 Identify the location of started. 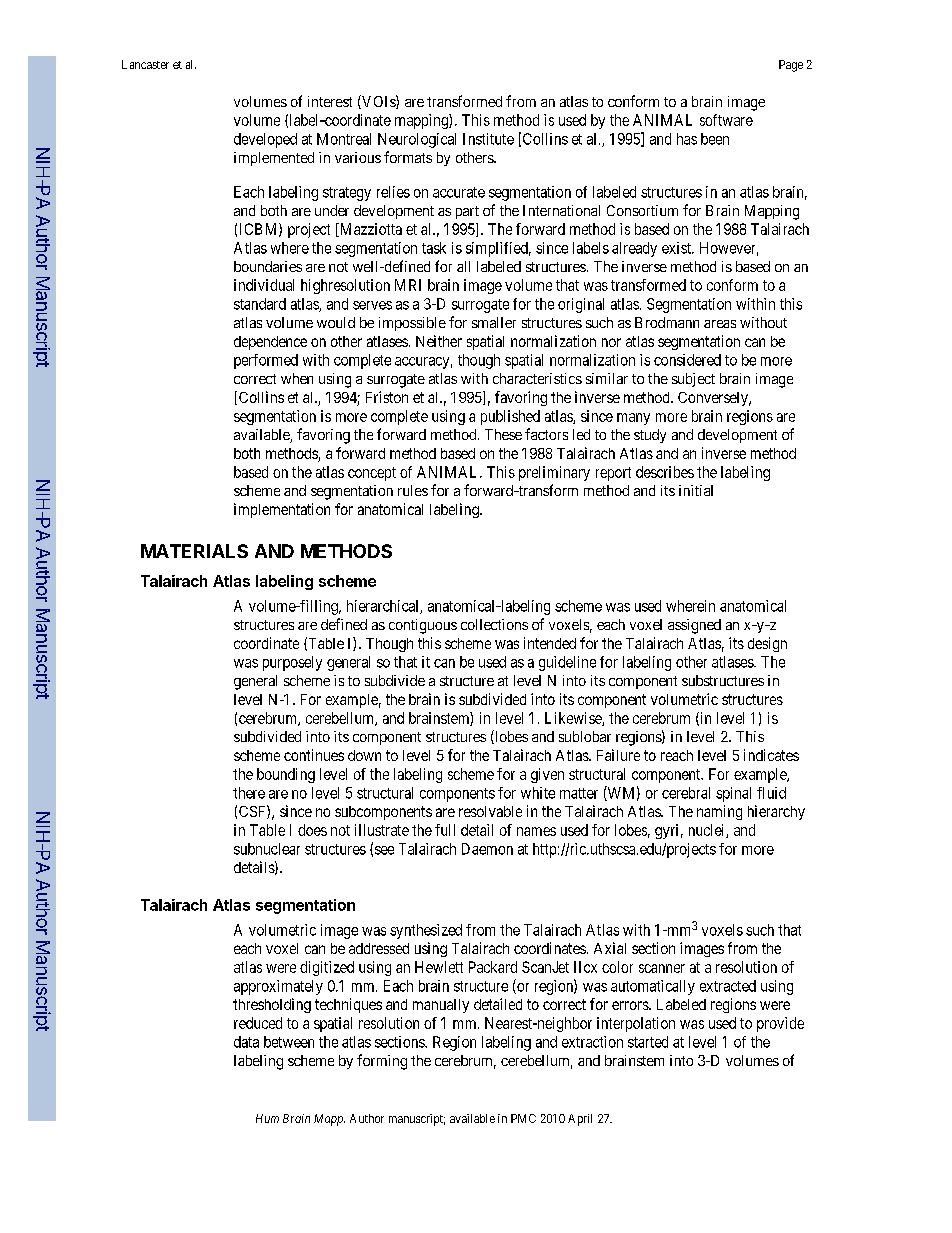
(648, 1042).
